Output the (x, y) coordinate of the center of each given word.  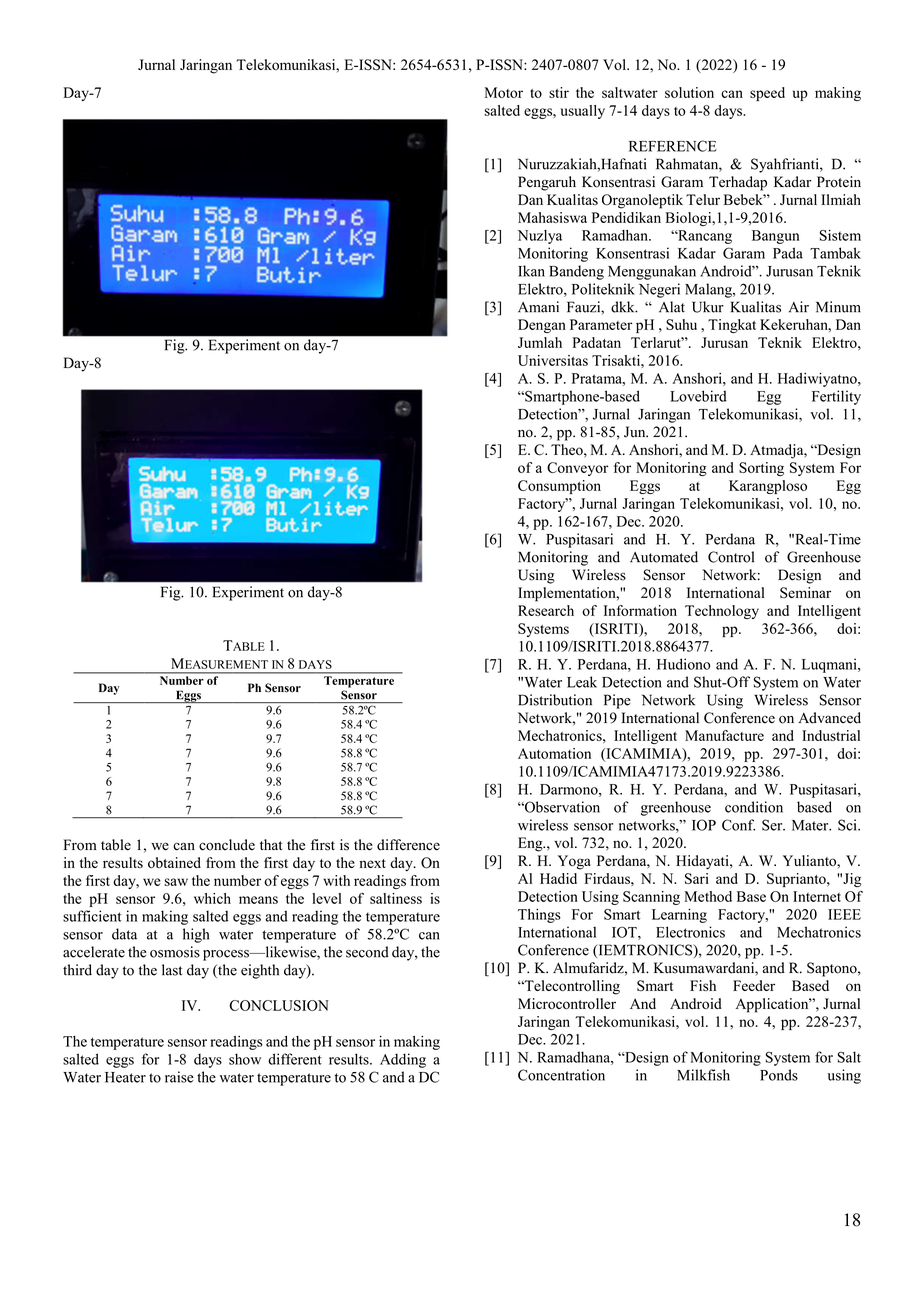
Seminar (805, 593)
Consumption (559, 487)
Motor (504, 92)
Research (546, 610)
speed (767, 94)
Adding (403, 1060)
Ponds (779, 1075)
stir (559, 92)
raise (179, 1077)
